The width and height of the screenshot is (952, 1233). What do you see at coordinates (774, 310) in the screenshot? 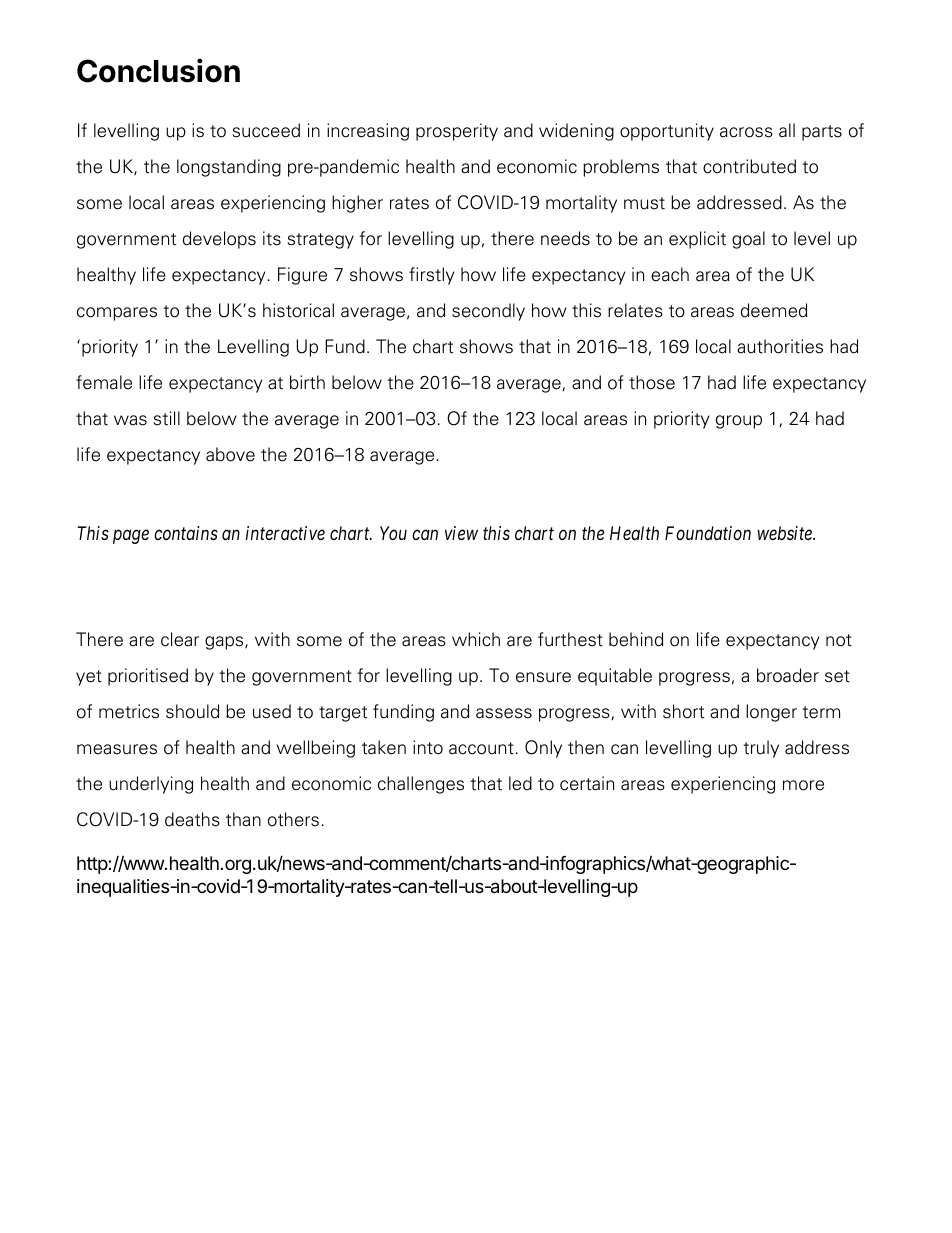
I see `deemed` at bounding box center [774, 310].
